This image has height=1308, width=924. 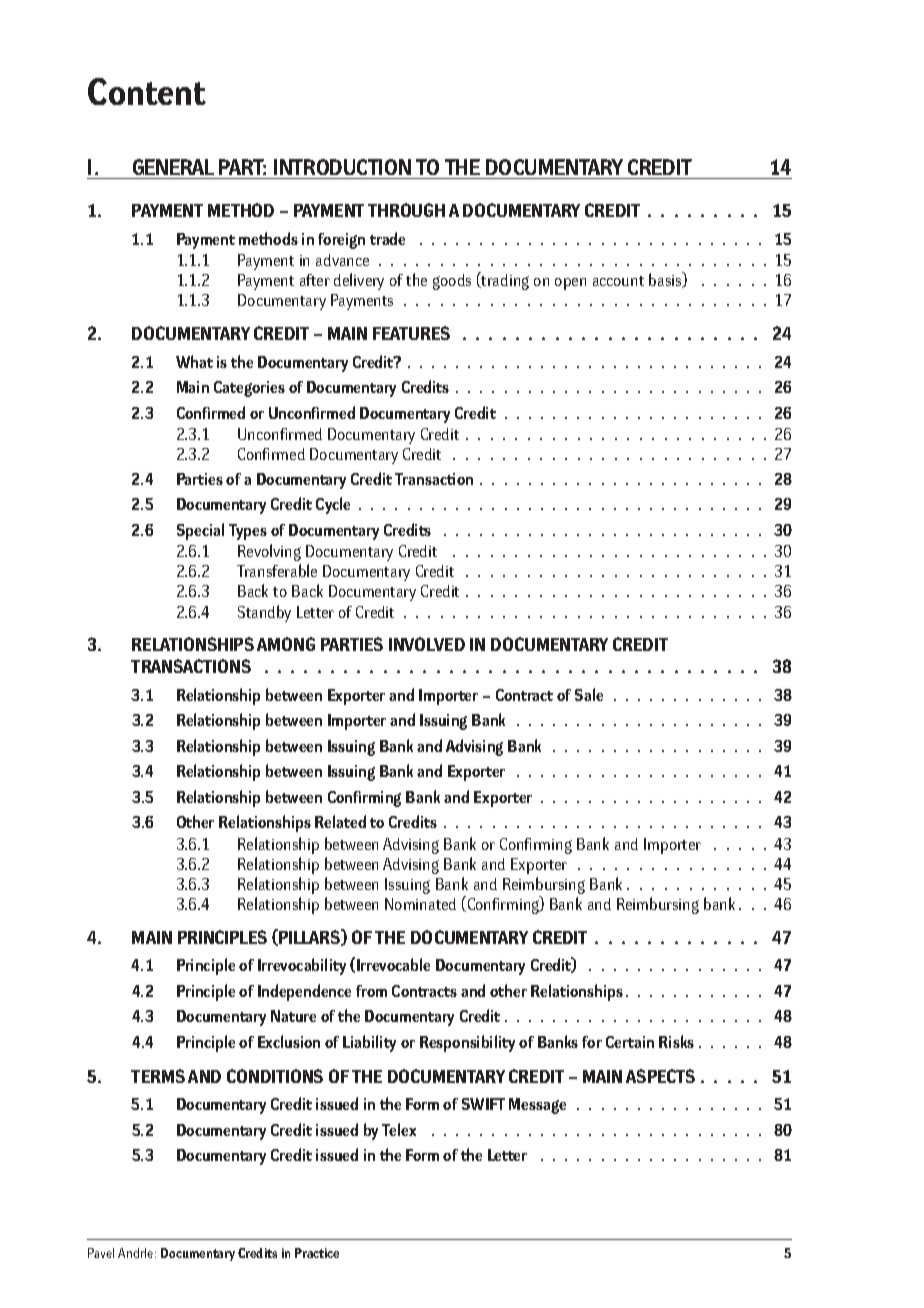 What do you see at coordinates (147, 91) in the image?
I see `Content` at bounding box center [147, 91].
